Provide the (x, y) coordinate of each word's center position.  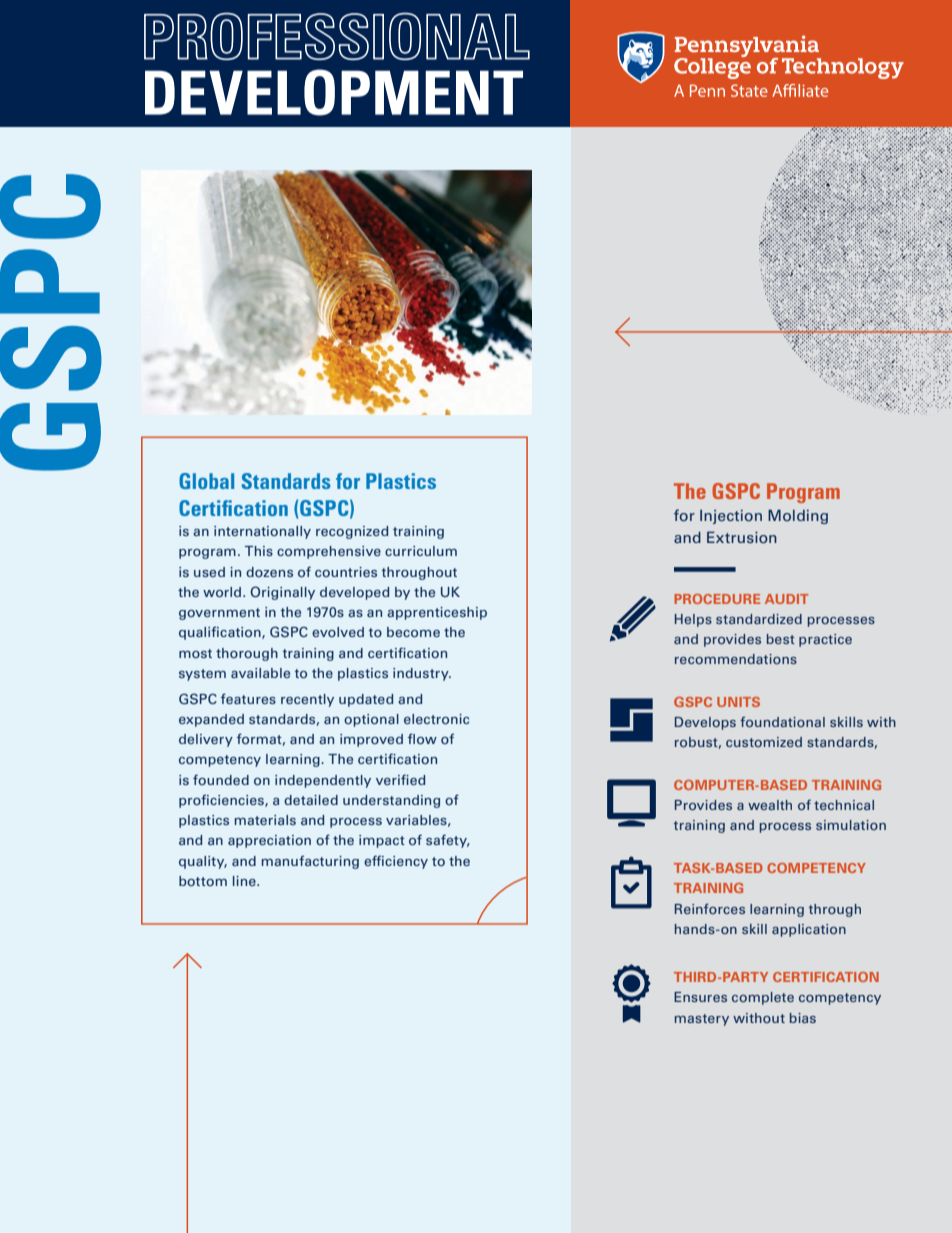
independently (323, 781)
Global (206, 481)
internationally (262, 532)
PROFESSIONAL (337, 36)
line (245, 881)
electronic (436, 719)
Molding (798, 516)
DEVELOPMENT (334, 92)
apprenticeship (437, 613)
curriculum (421, 551)
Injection (731, 517)
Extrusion (742, 537)
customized (764, 742)
